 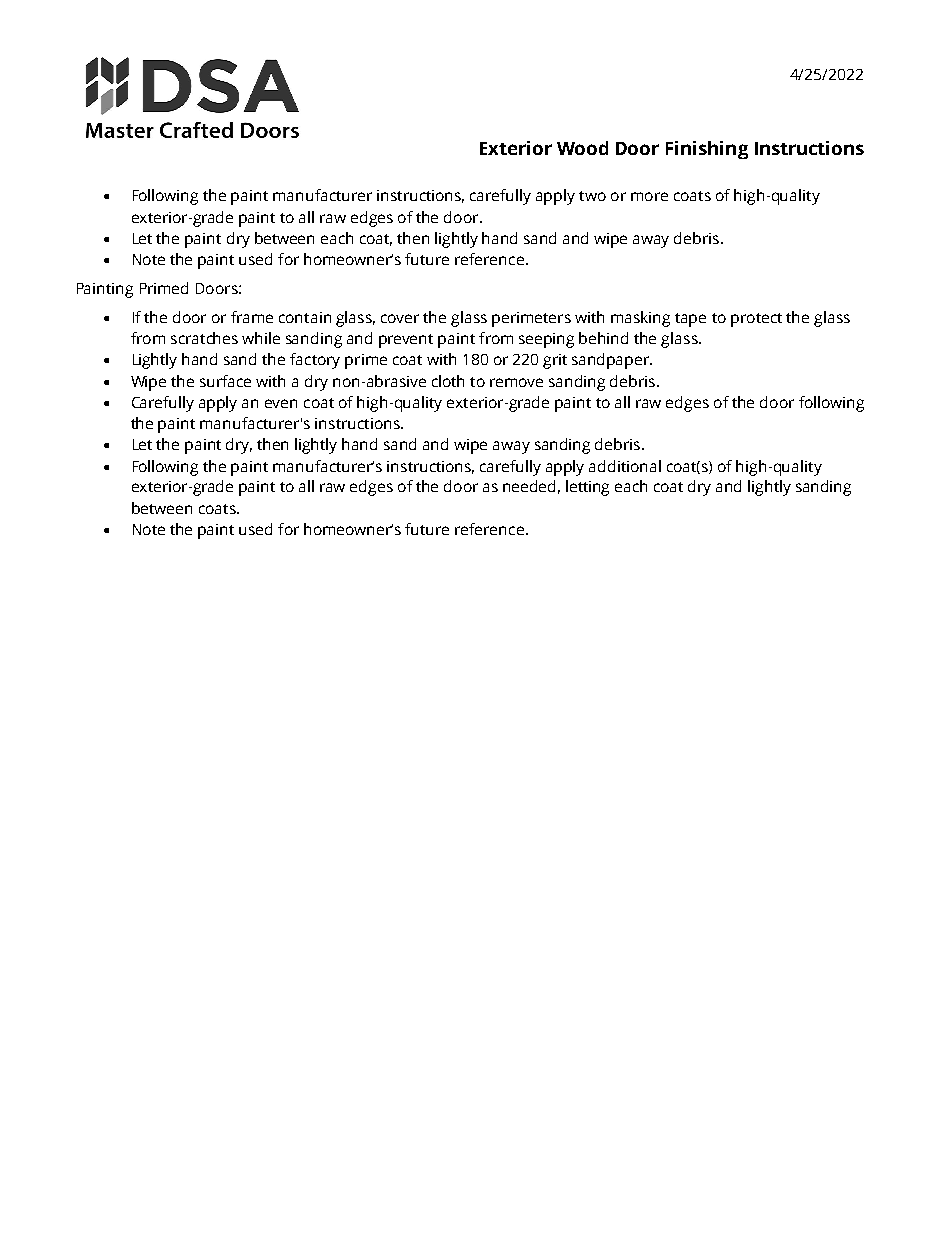 I want to click on cover, so click(x=400, y=318).
